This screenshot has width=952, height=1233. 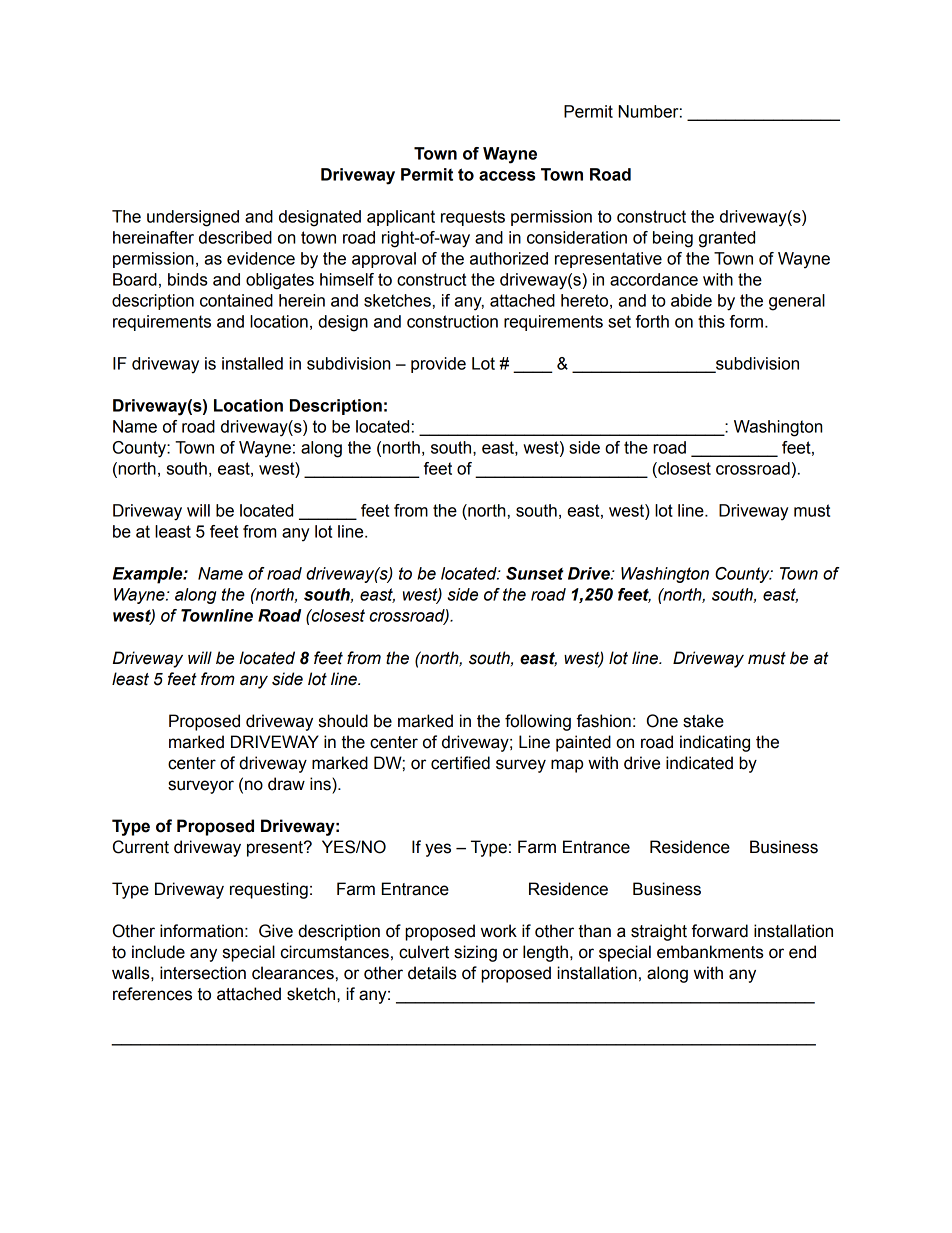 I want to click on sizing, so click(x=475, y=953).
